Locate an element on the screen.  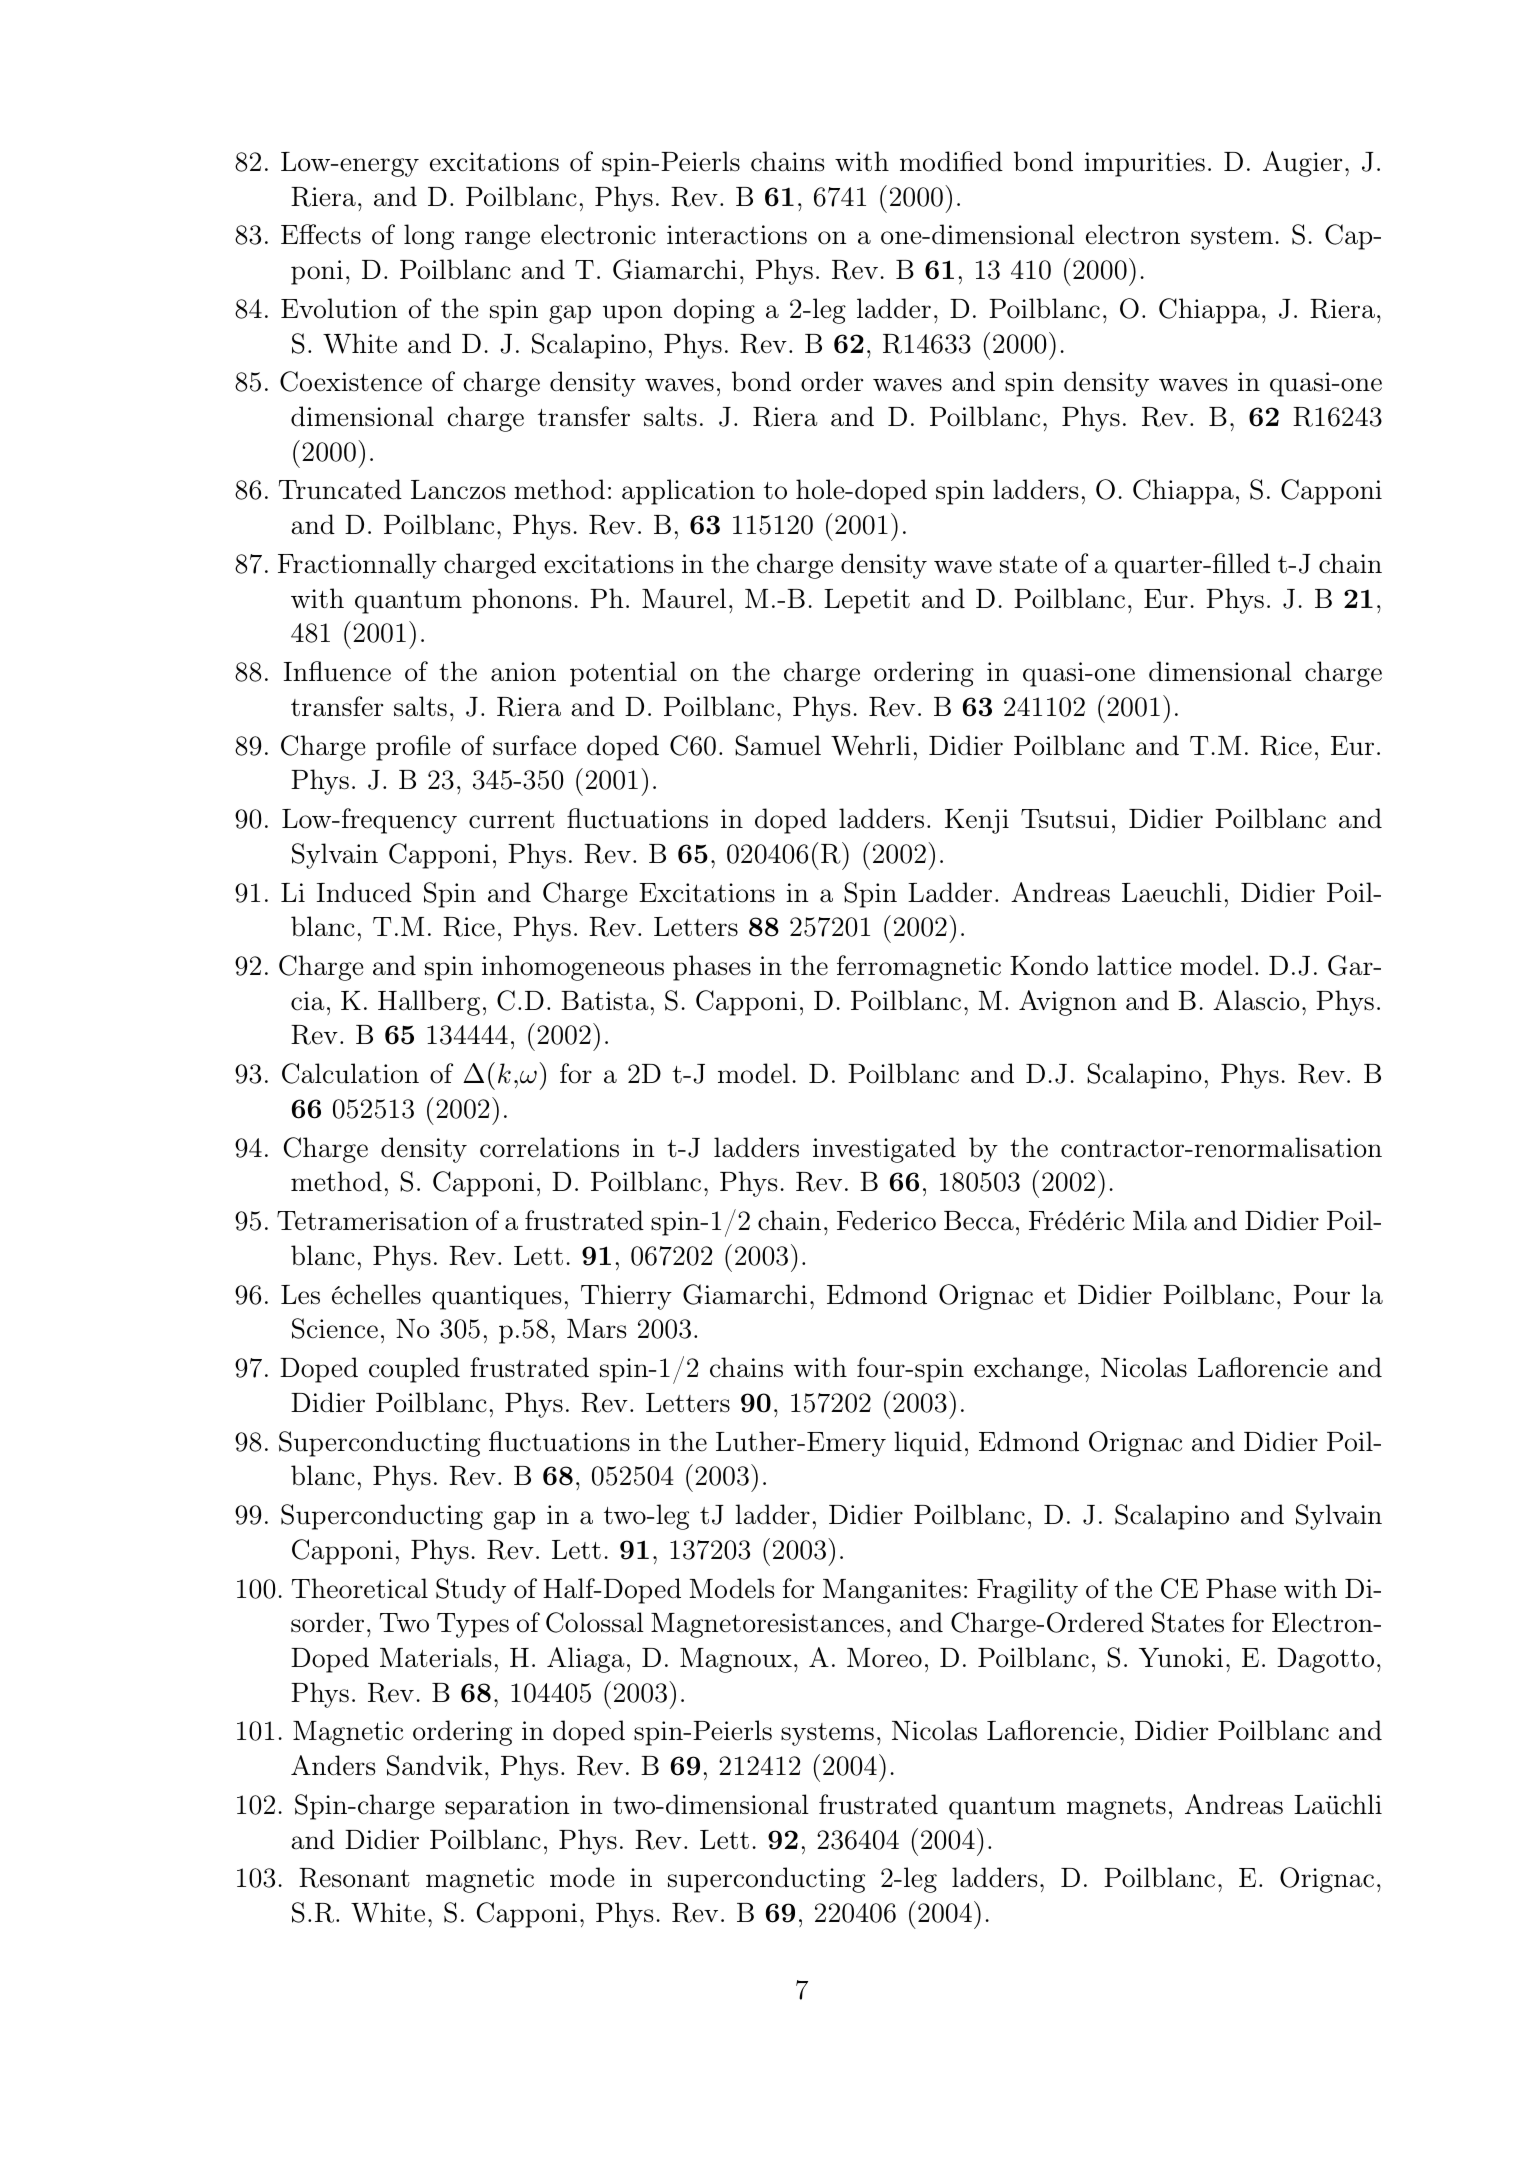
interactions is located at coordinates (737, 235).
